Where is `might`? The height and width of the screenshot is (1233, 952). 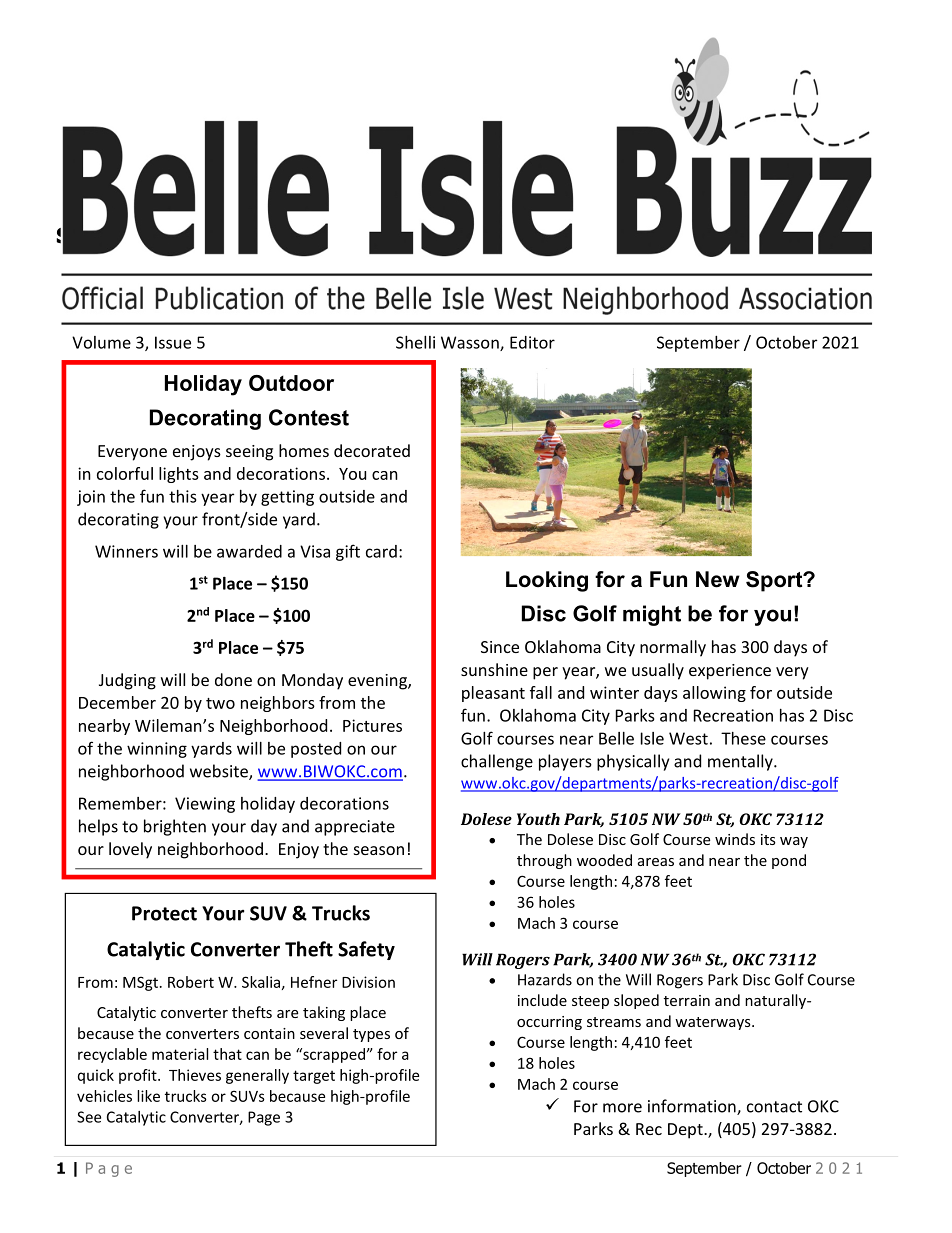 might is located at coordinates (652, 615).
